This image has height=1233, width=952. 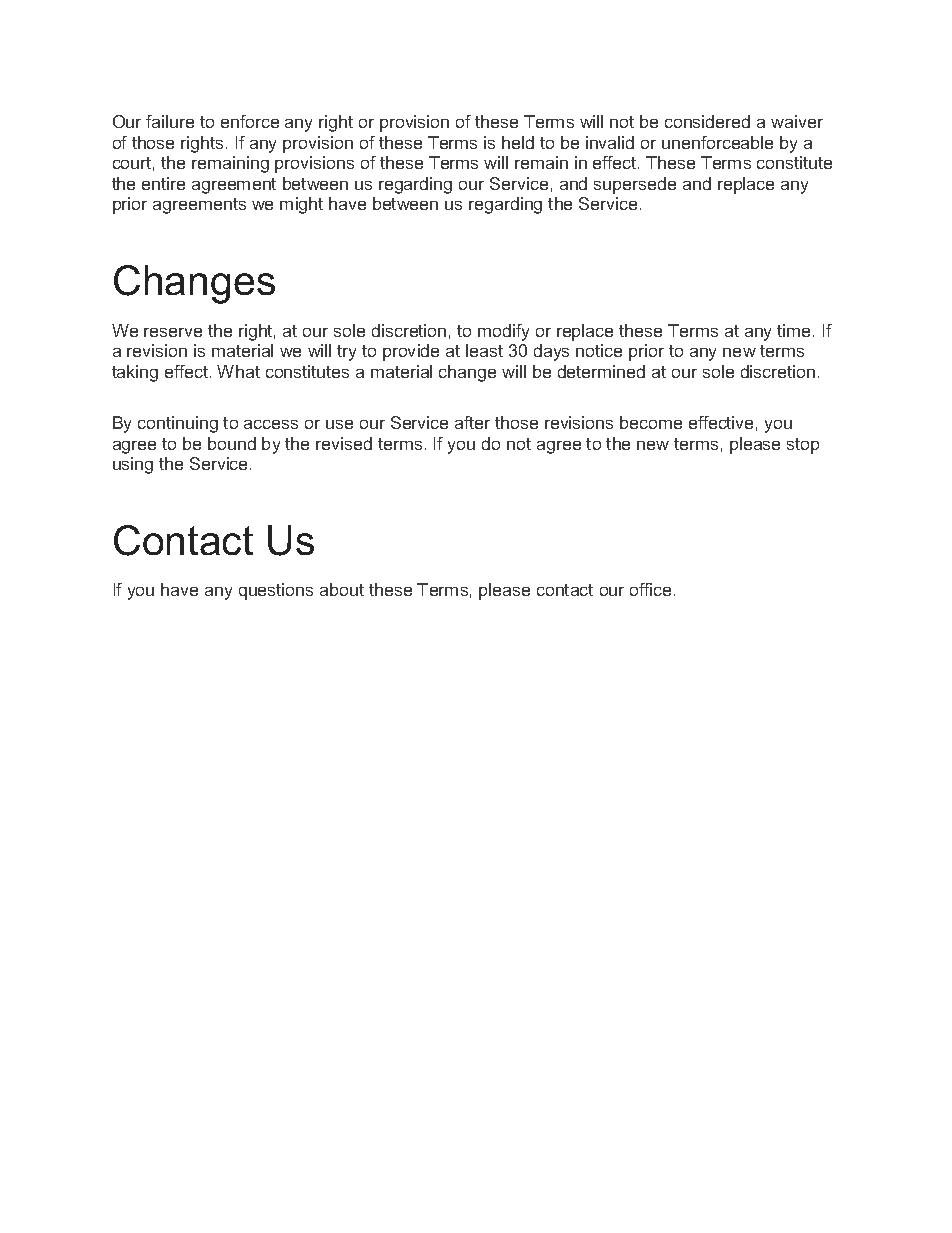 I want to click on time, so click(x=793, y=330).
